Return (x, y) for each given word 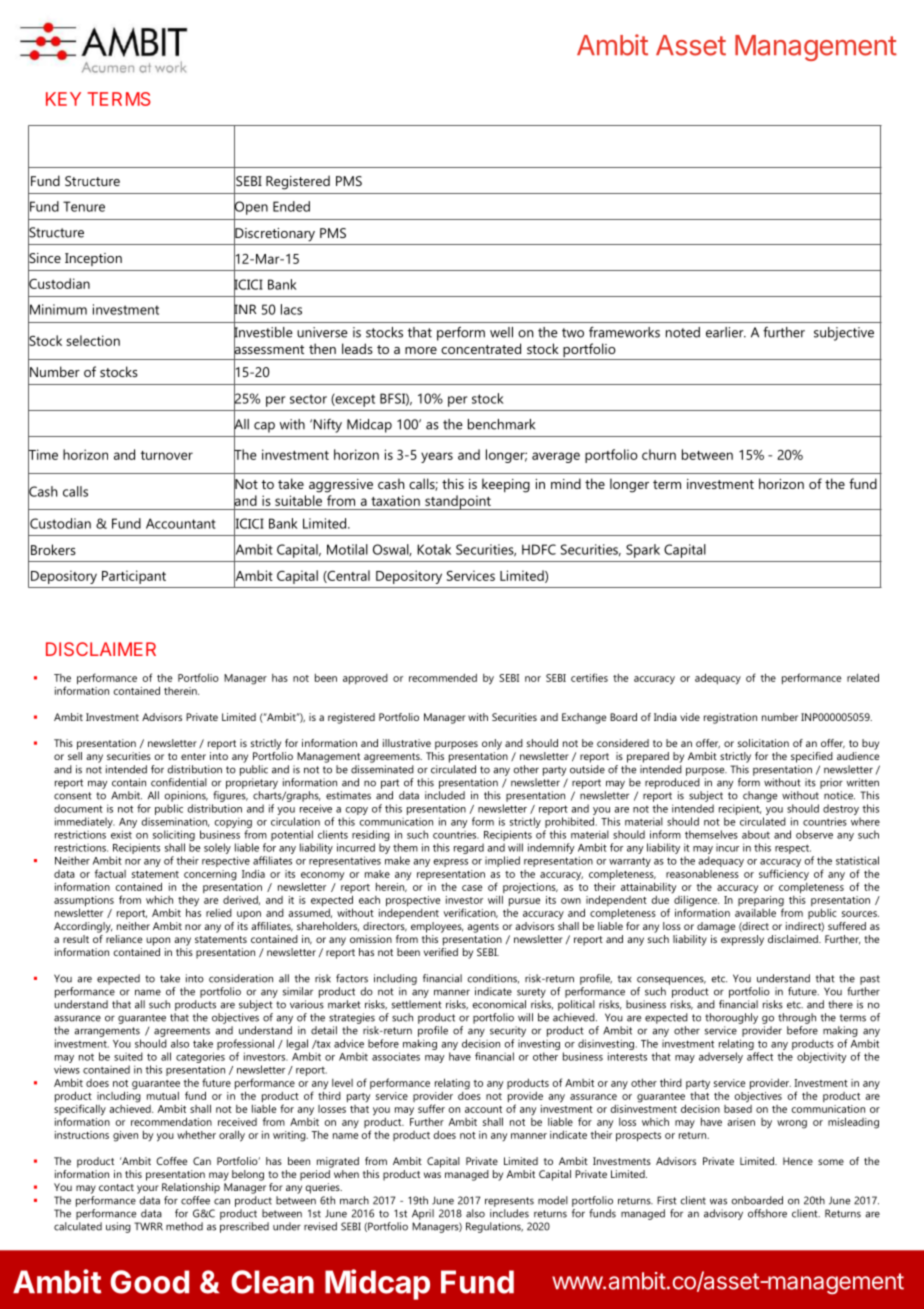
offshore (767, 1213)
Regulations (494, 1227)
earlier (726, 332)
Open (251, 208)
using (118, 1227)
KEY (63, 99)
